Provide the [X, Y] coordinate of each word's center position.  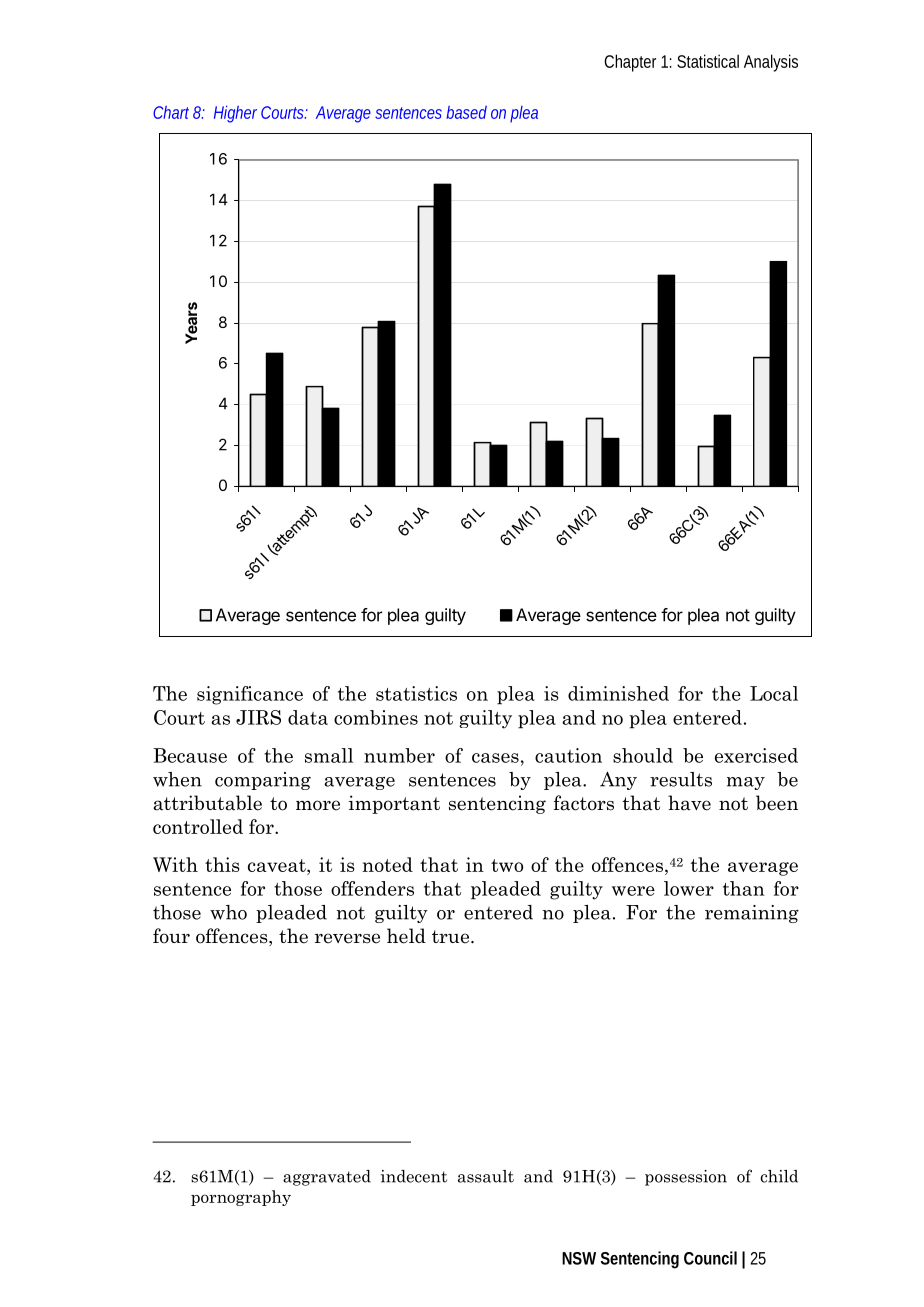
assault [486, 1176]
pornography [241, 1198]
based [466, 112]
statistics [416, 693]
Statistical [708, 61]
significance [250, 695]
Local [774, 693]
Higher [235, 114]
